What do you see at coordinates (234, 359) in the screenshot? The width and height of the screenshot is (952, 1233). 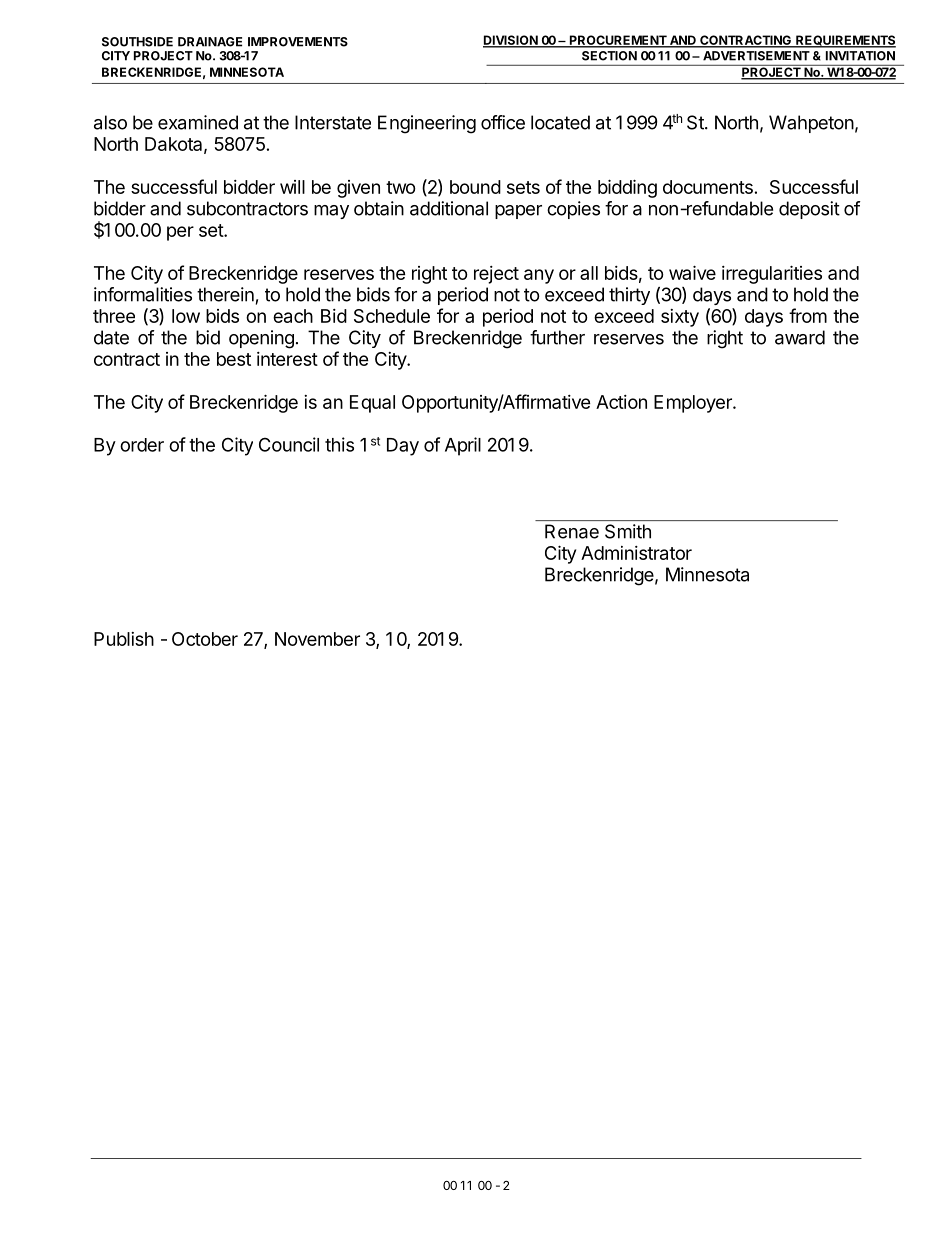 I see `best` at bounding box center [234, 359].
